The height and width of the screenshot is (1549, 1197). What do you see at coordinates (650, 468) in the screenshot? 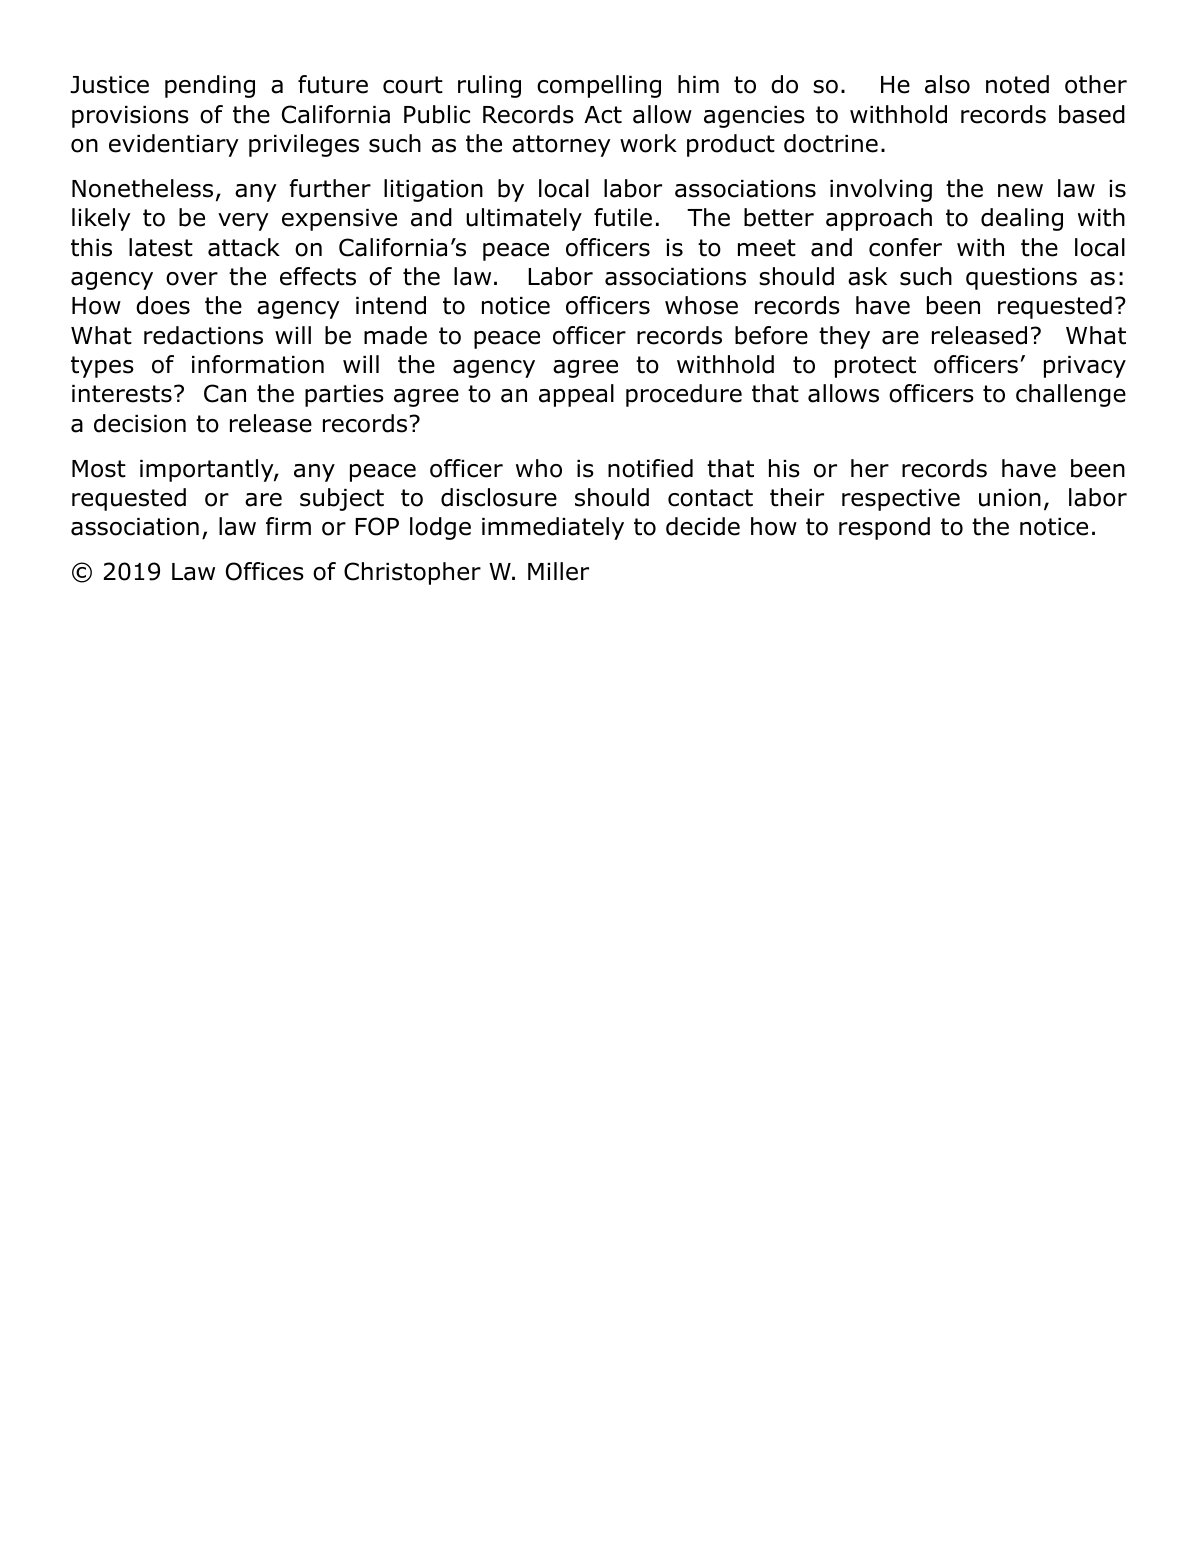
I see `notified` at bounding box center [650, 468].
